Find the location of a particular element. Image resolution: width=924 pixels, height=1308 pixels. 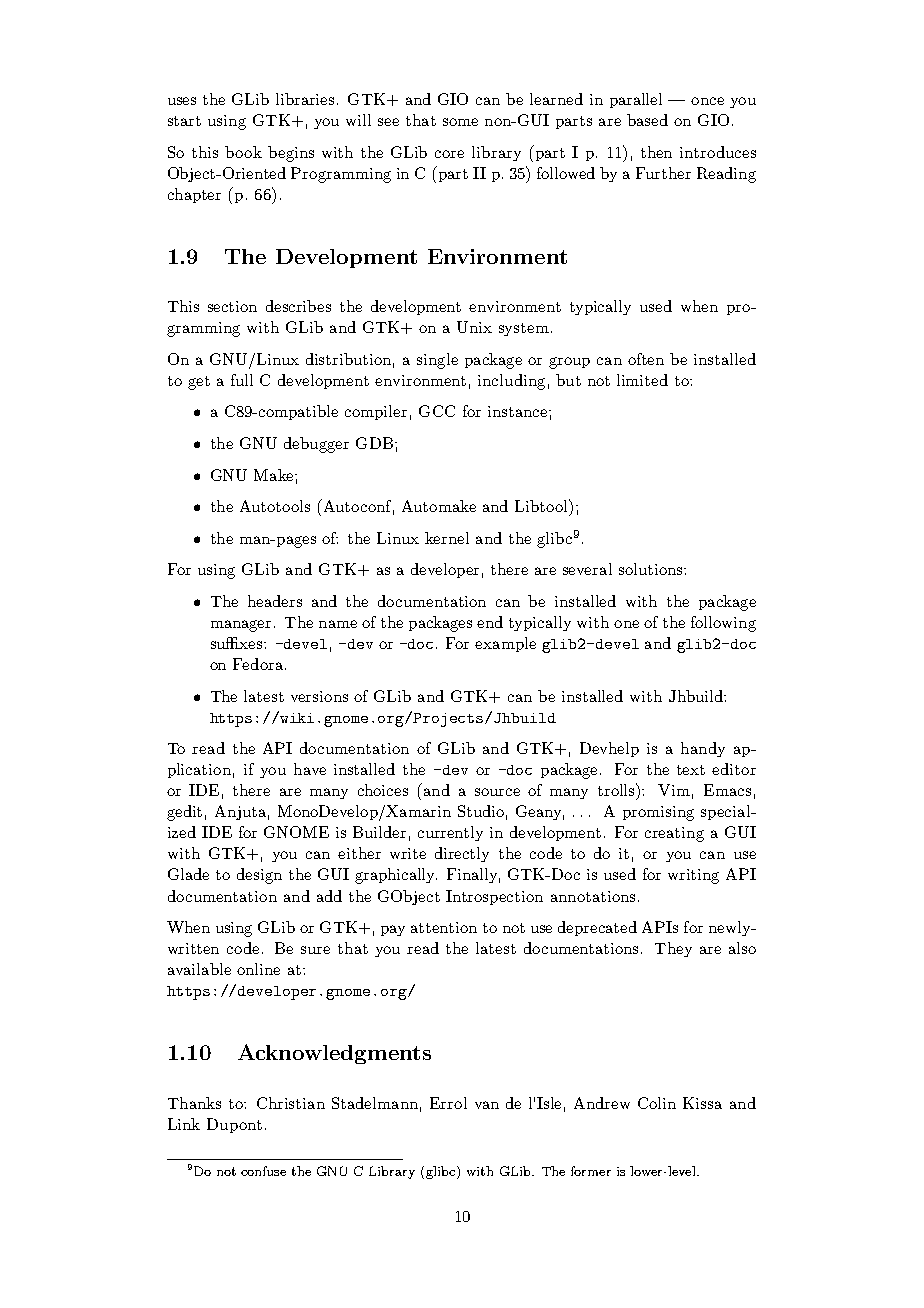

Colin is located at coordinates (657, 1103).
